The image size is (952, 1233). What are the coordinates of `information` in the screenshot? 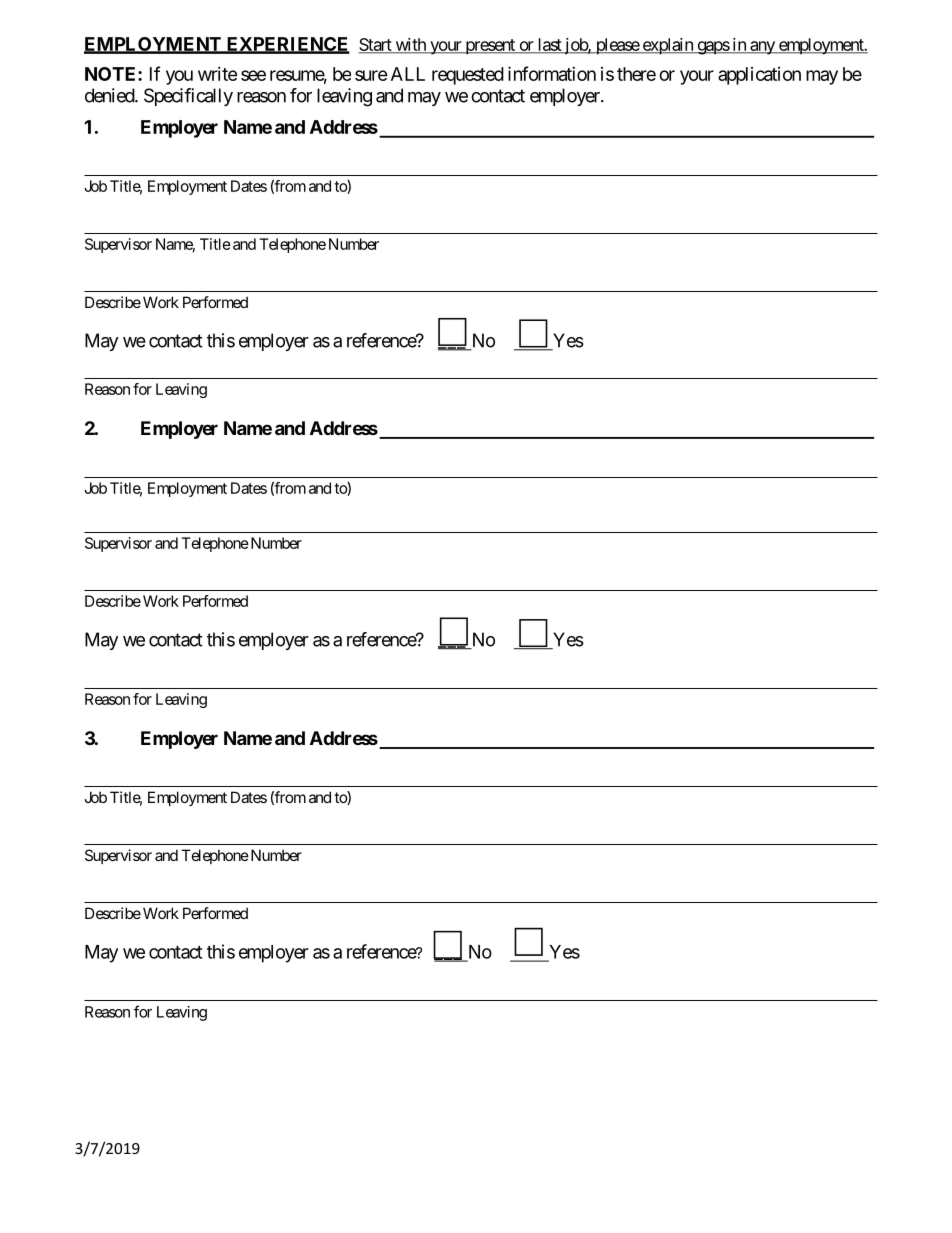 It's located at (552, 73).
